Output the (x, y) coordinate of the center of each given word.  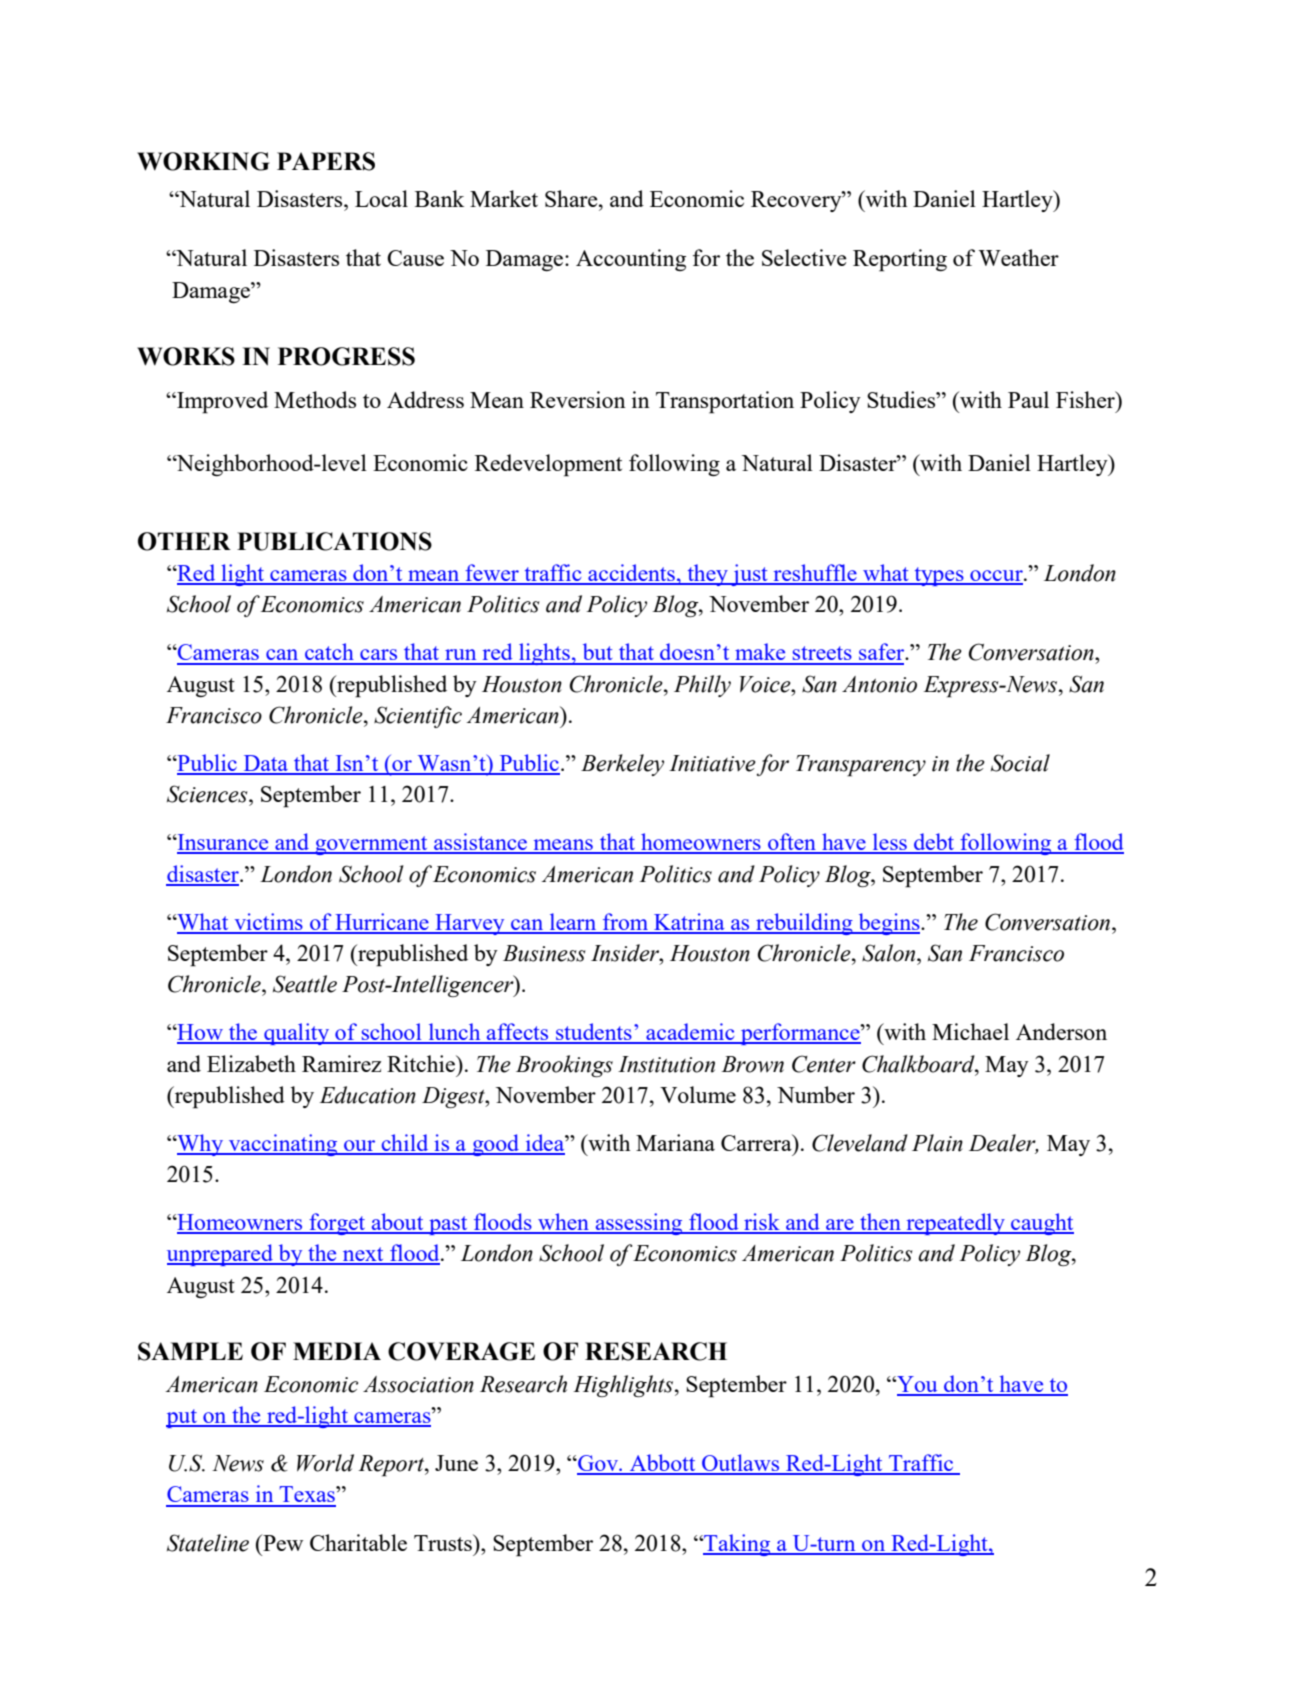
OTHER (184, 541)
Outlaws (741, 1464)
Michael (970, 1031)
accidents (631, 574)
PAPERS (326, 161)
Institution (666, 1064)
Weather (1018, 257)
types (939, 576)
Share (572, 198)
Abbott (662, 1464)
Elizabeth (251, 1063)
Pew (282, 1542)
